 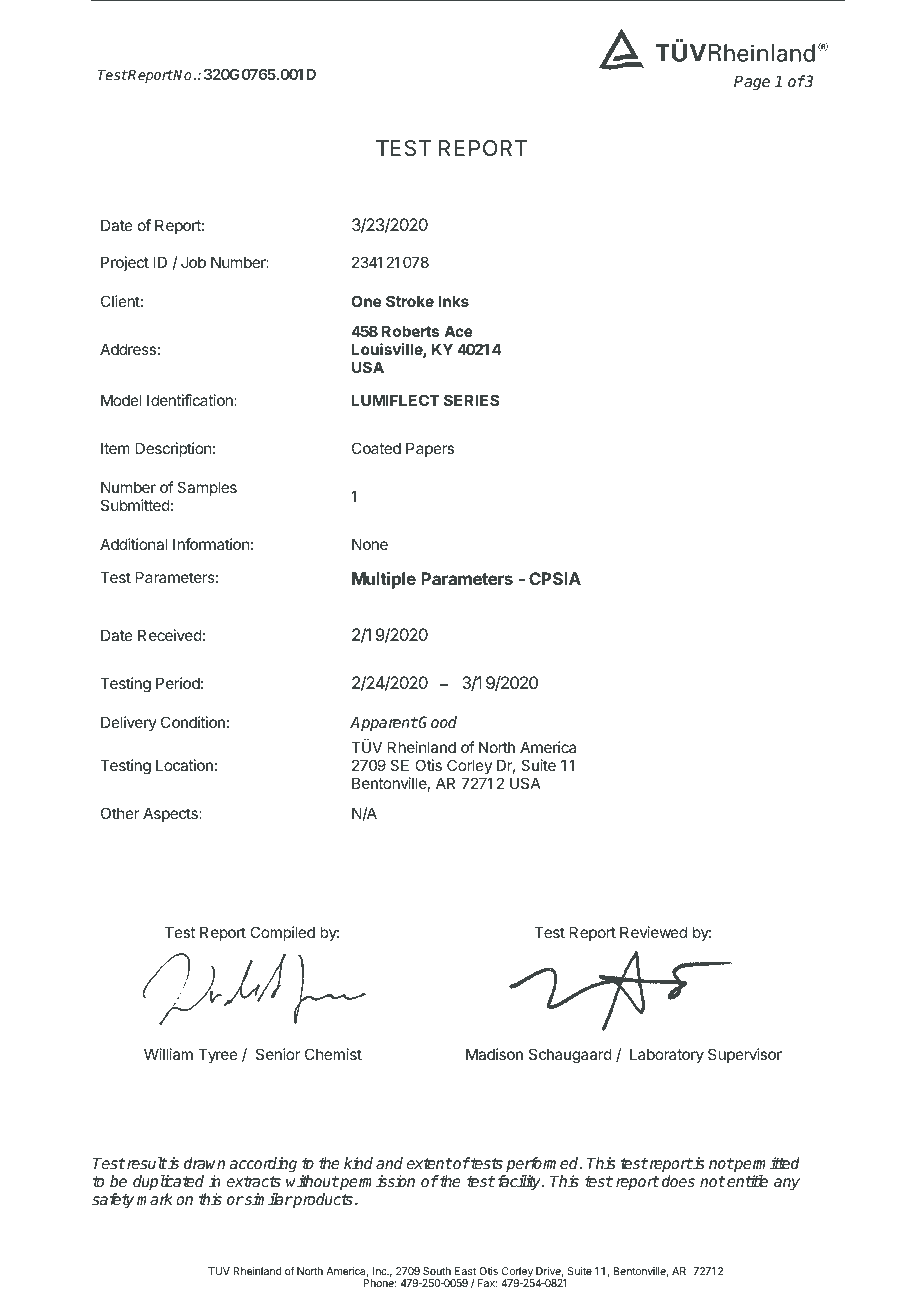 I want to click on Samples, so click(x=207, y=488).
